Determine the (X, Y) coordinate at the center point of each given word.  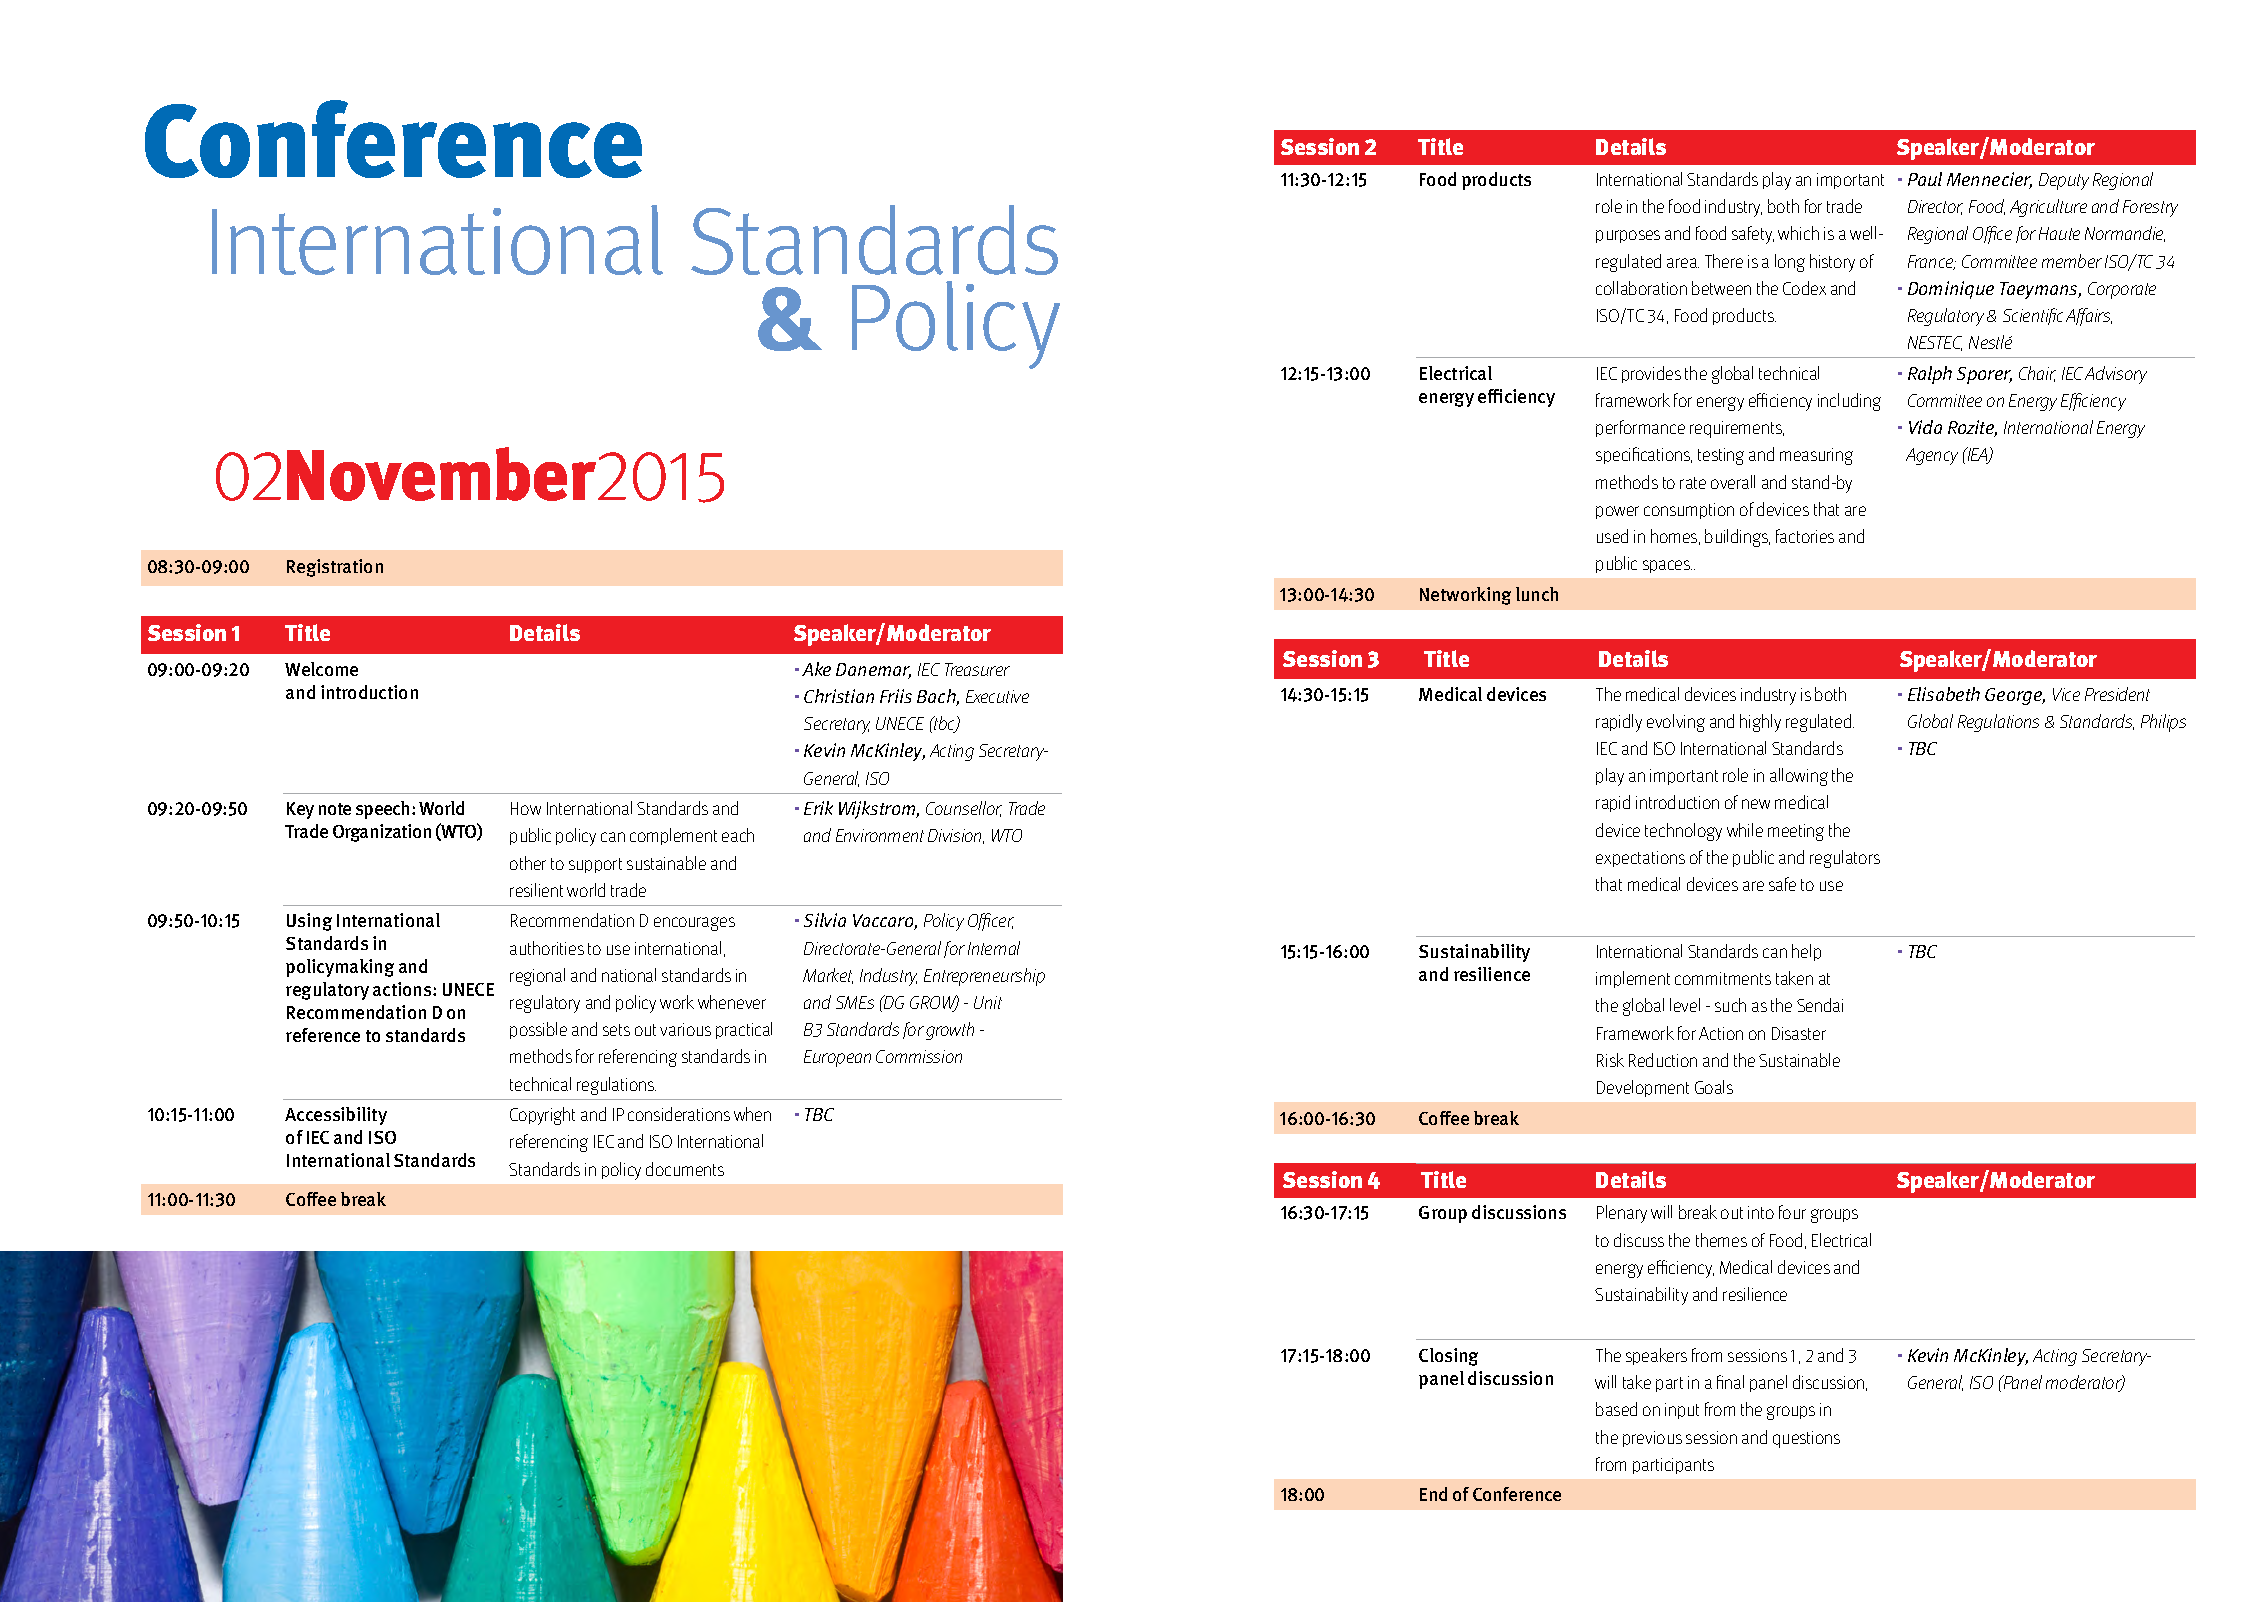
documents (685, 1169)
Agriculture (2048, 208)
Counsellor (964, 809)
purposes (1628, 236)
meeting (1796, 832)
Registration (335, 568)
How (526, 808)
